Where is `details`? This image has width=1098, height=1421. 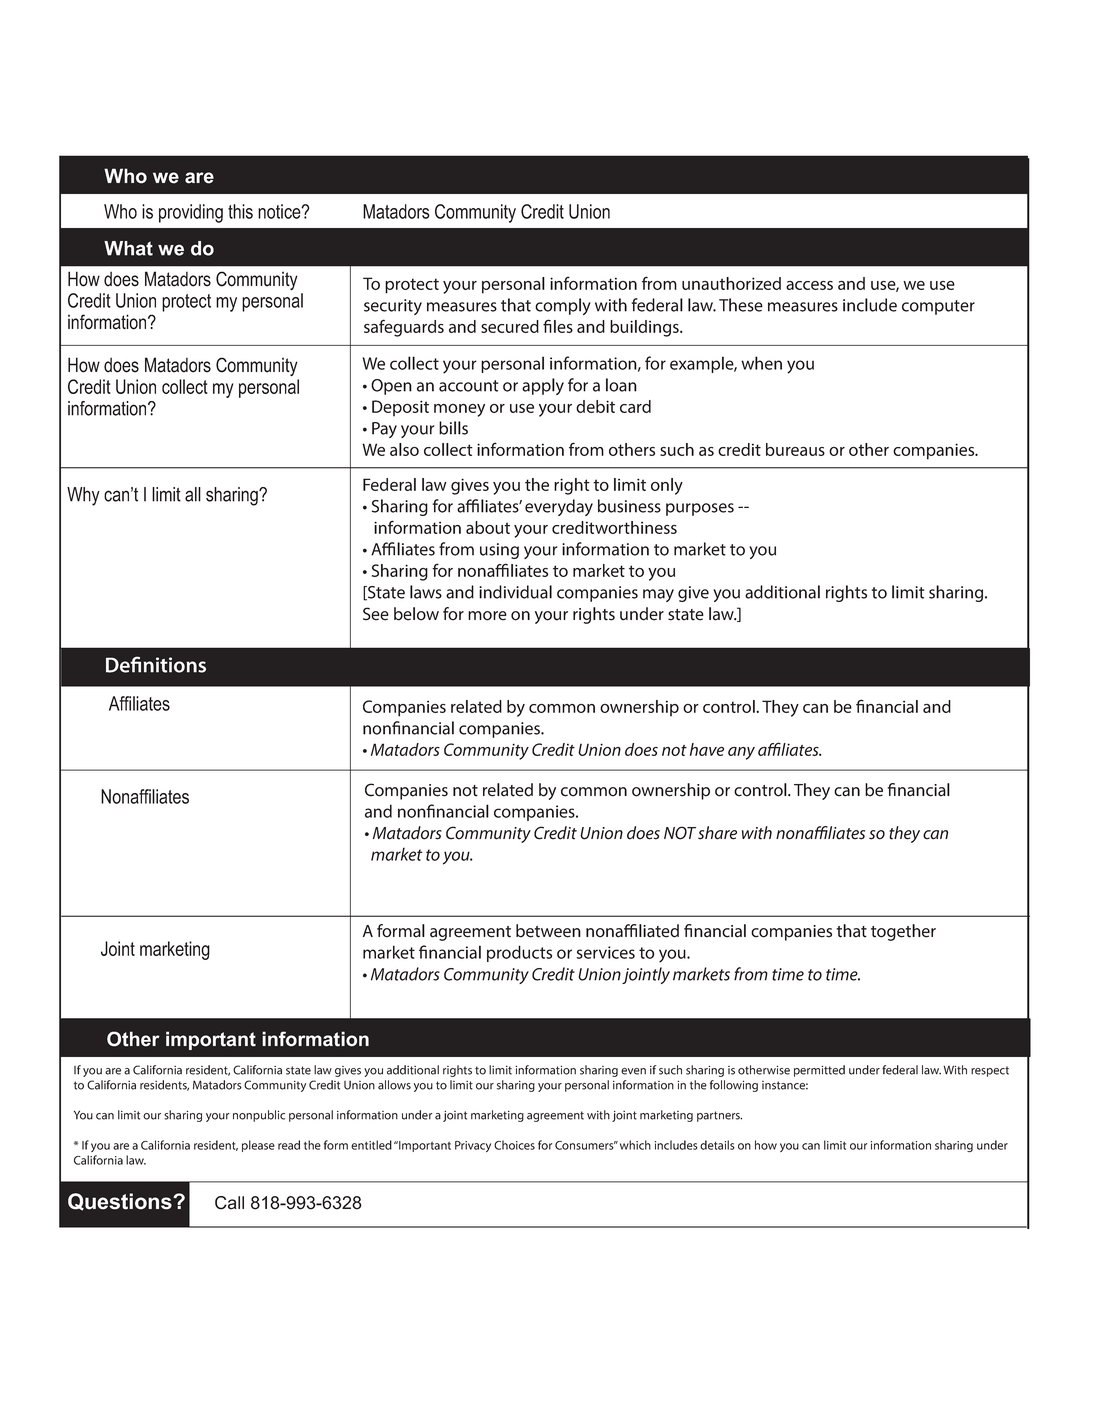
details is located at coordinates (717, 1145).
